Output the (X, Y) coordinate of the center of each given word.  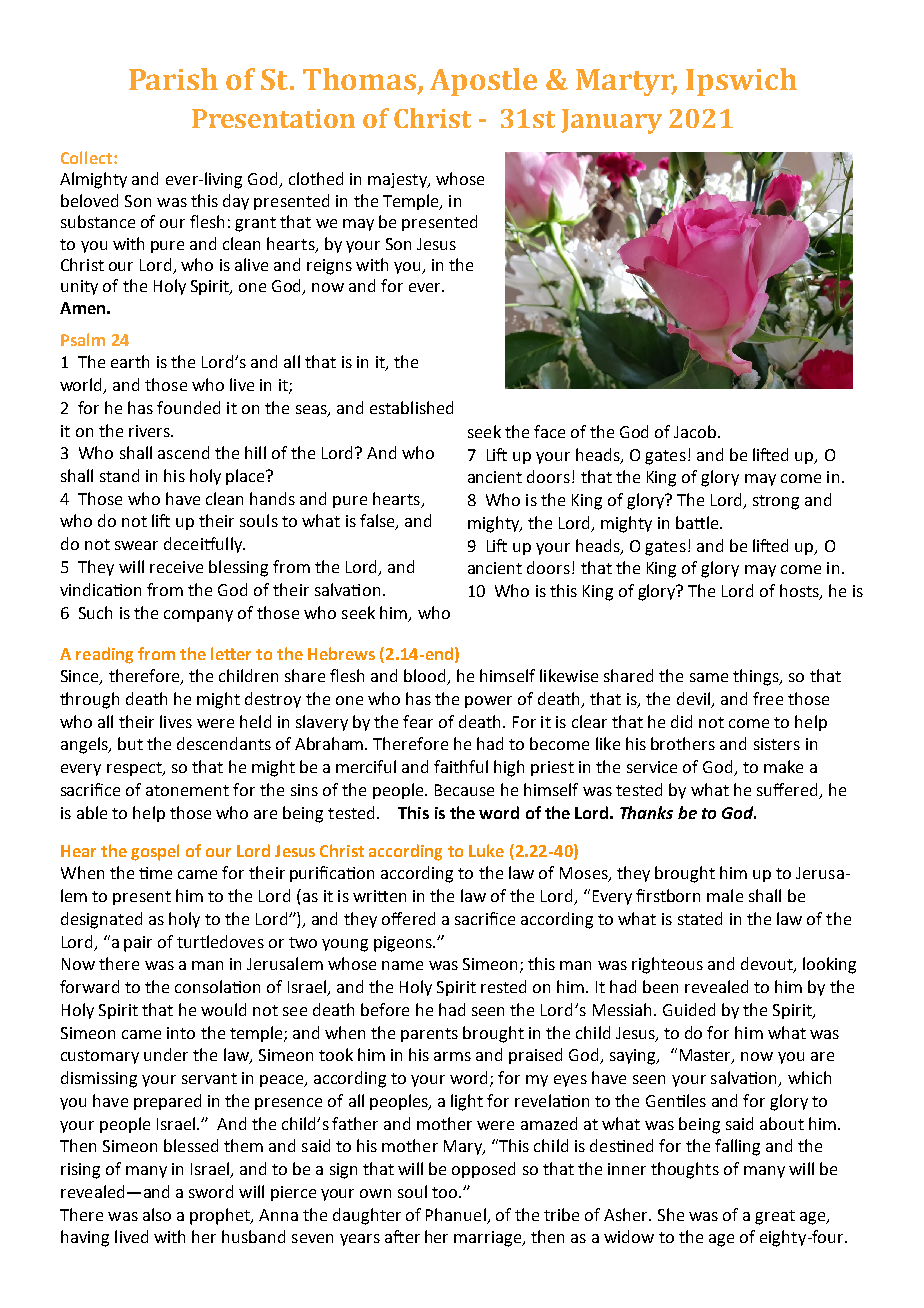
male (725, 895)
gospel (155, 852)
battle (698, 522)
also (157, 1214)
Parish (173, 79)
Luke (486, 850)
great (775, 1217)
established (411, 407)
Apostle (483, 82)
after (402, 1236)
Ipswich (741, 82)
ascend (183, 452)
